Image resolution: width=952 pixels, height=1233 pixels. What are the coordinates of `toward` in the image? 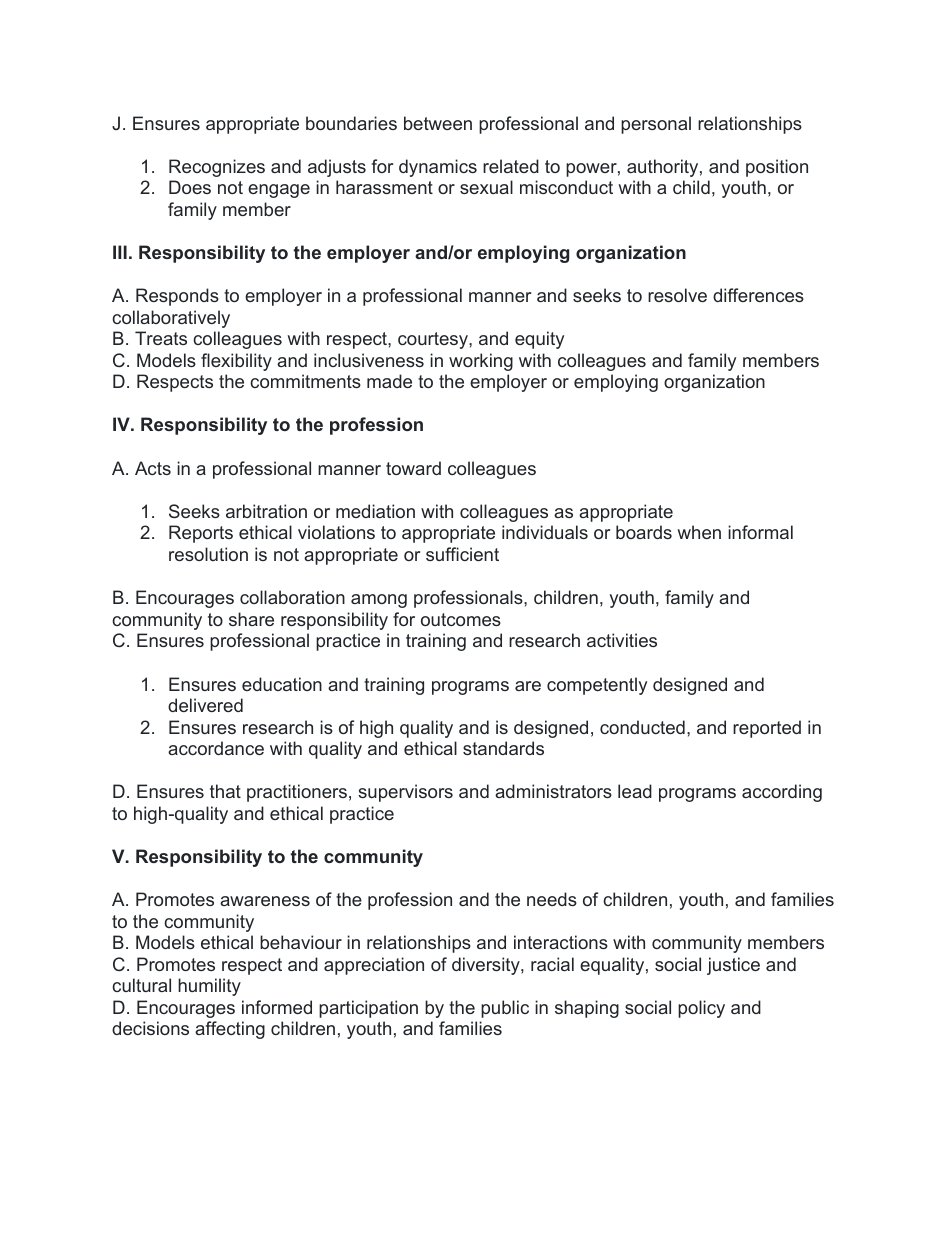 It's located at (413, 468).
